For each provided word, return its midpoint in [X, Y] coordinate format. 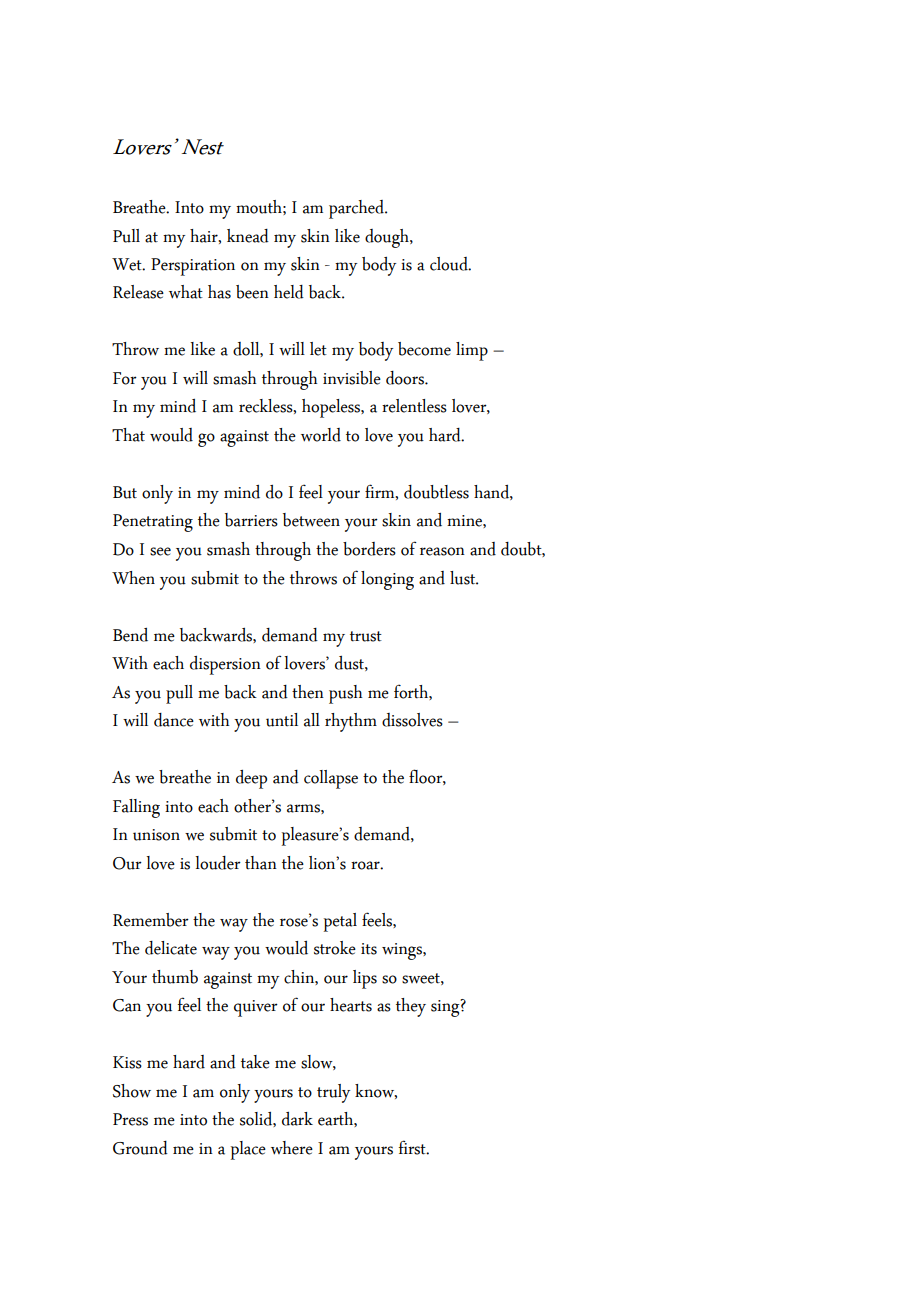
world [321, 435]
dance [174, 720]
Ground [140, 1148]
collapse [331, 779]
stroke [335, 948]
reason [442, 551]
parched [357, 209]
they [411, 1007]
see [160, 551]
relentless [414, 406]
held [289, 292]
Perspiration [193, 267]
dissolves [412, 720]
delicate [171, 948]
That [128, 435]
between [311, 520]
